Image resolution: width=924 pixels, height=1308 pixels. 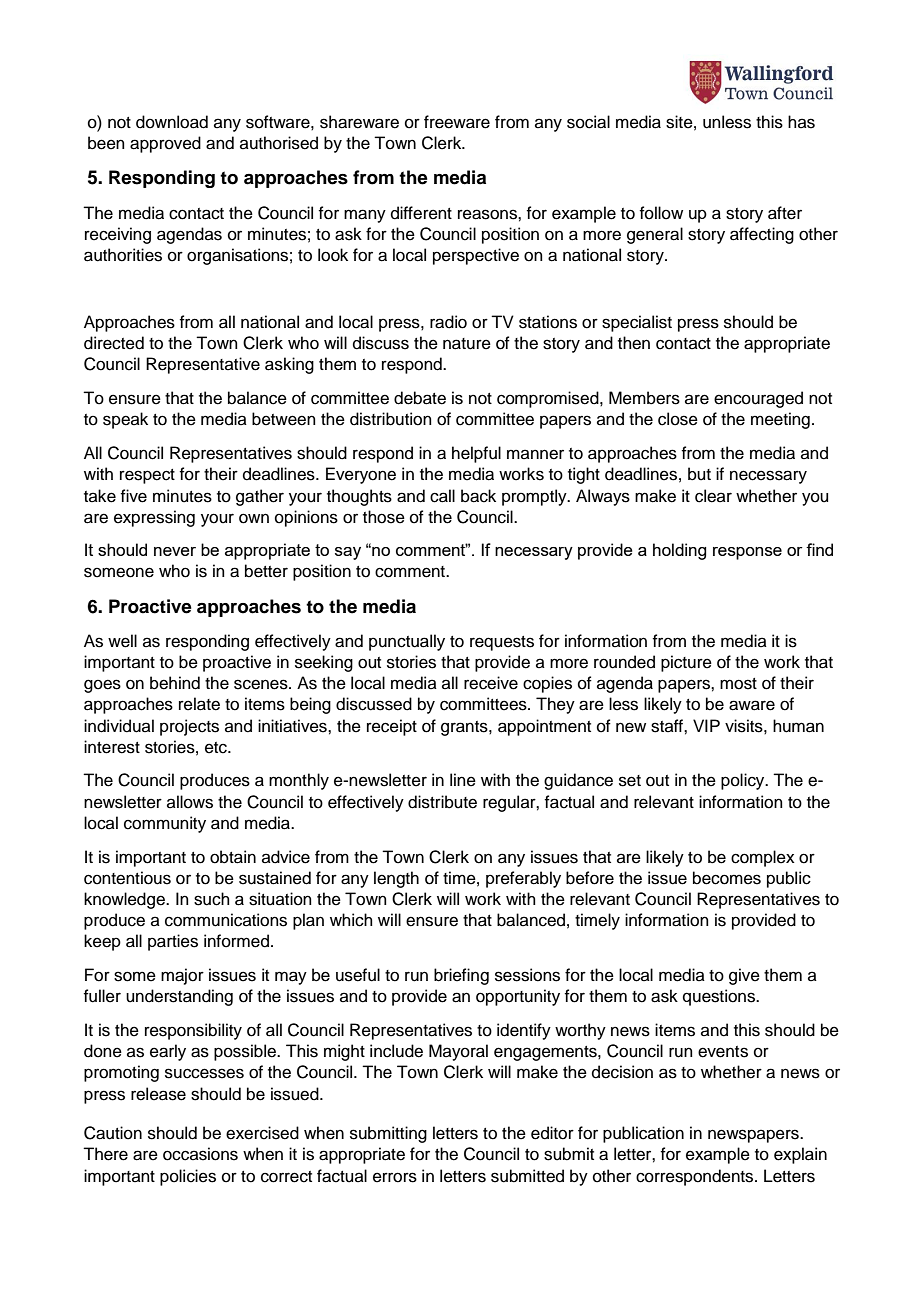 I want to click on freeware, so click(x=457, y=122).
